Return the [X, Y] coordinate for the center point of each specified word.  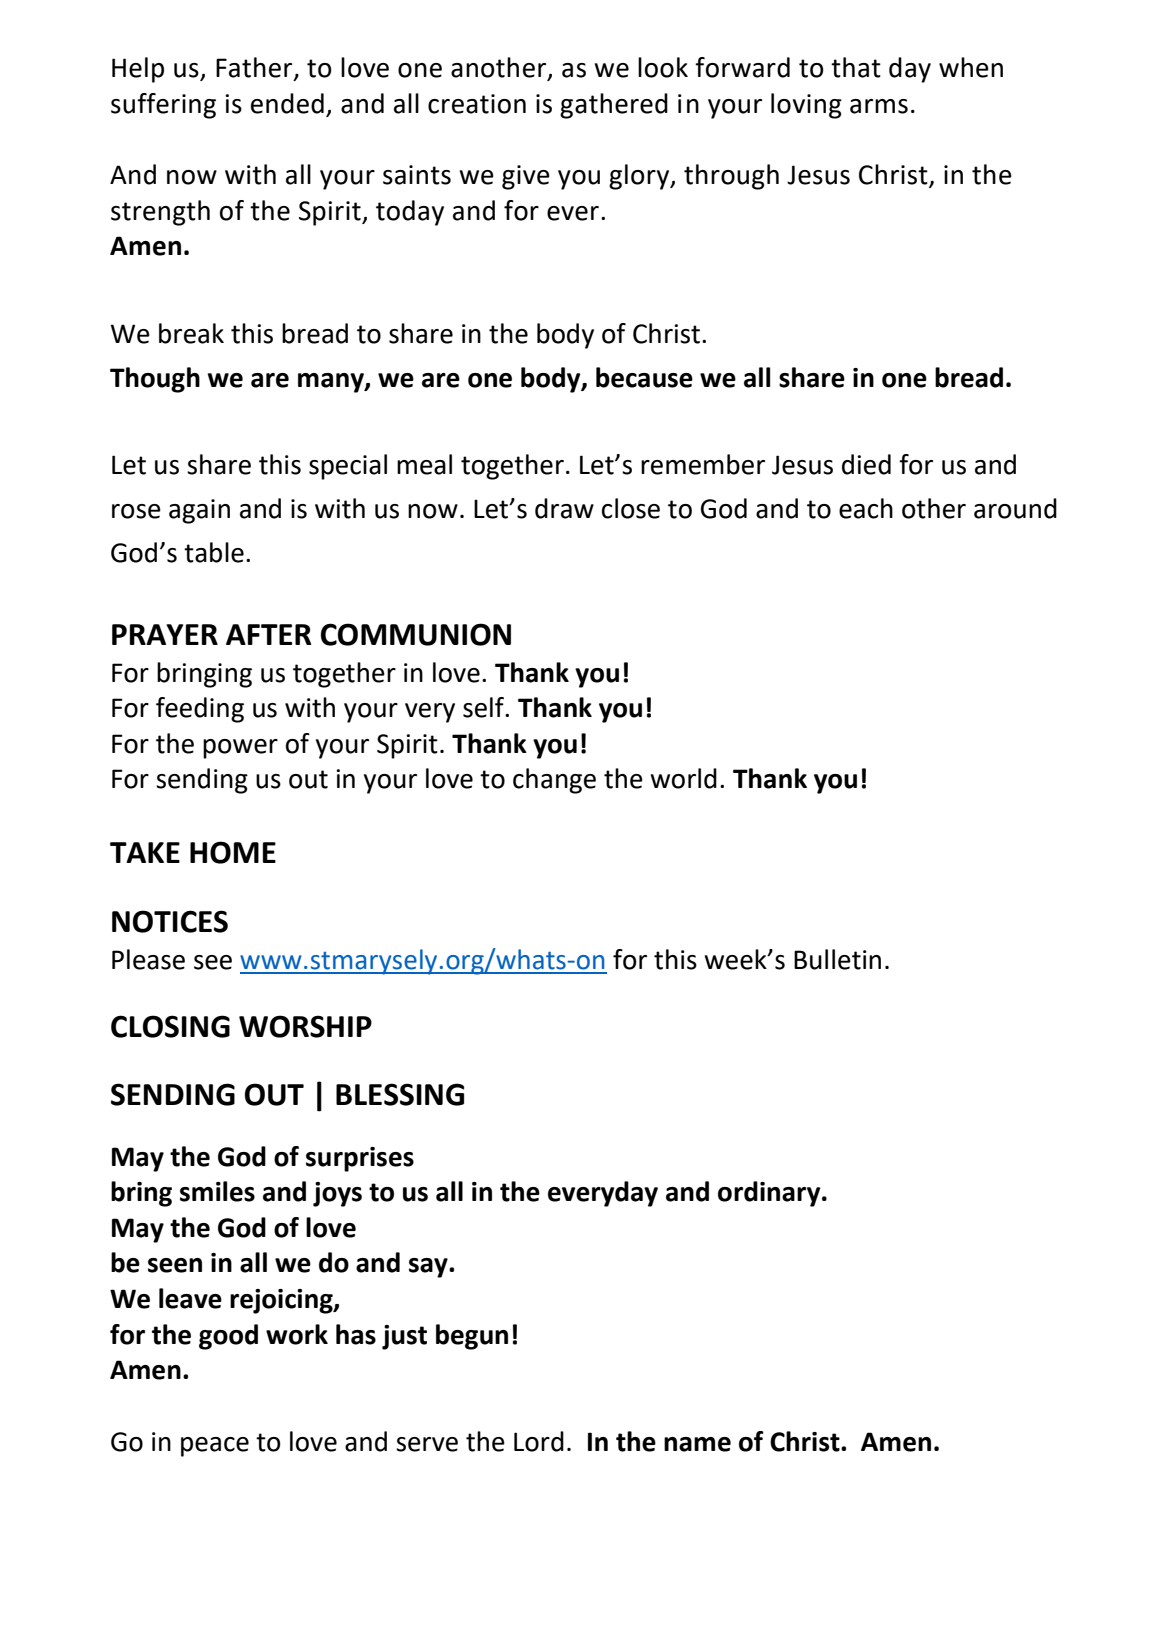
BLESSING [400, 1094]
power [240, 749]
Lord [539, 1441]
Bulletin [837, 959]
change [554, 781]
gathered [614, 106]
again [199, 511]
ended [287, 103]
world [684, 778]
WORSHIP [305, 1026]
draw [564, 508]
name [697, 1444]
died [866, 464]
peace [215, 1447]
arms [879, 106]
